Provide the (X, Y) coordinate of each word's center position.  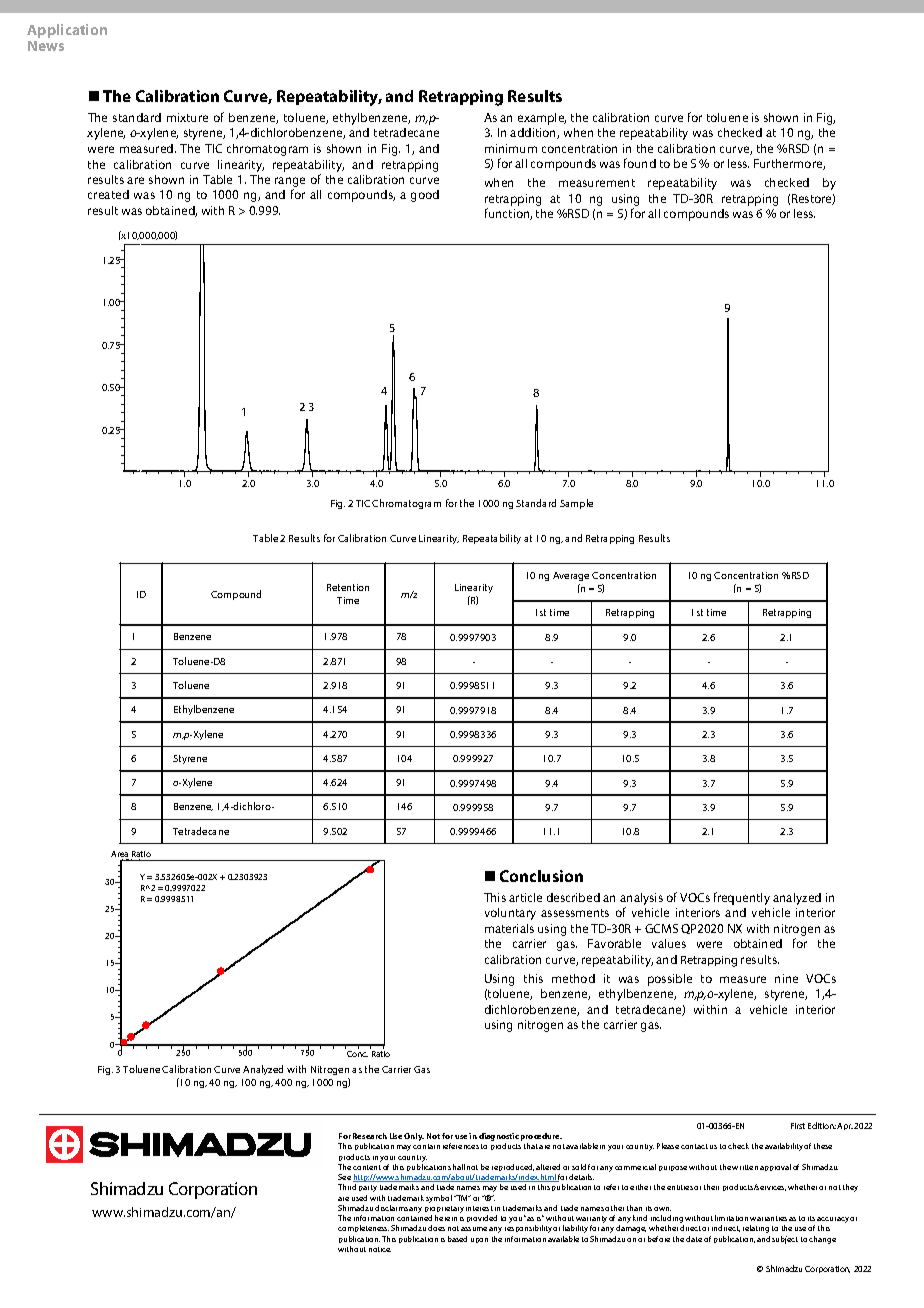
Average (571, 576)
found (640, 163)
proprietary (444, 1211)
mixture (187, 117)
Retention (348, 587)
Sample (576, 504)
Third (347, 1187)
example (542, 119)
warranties (768, 1218)
